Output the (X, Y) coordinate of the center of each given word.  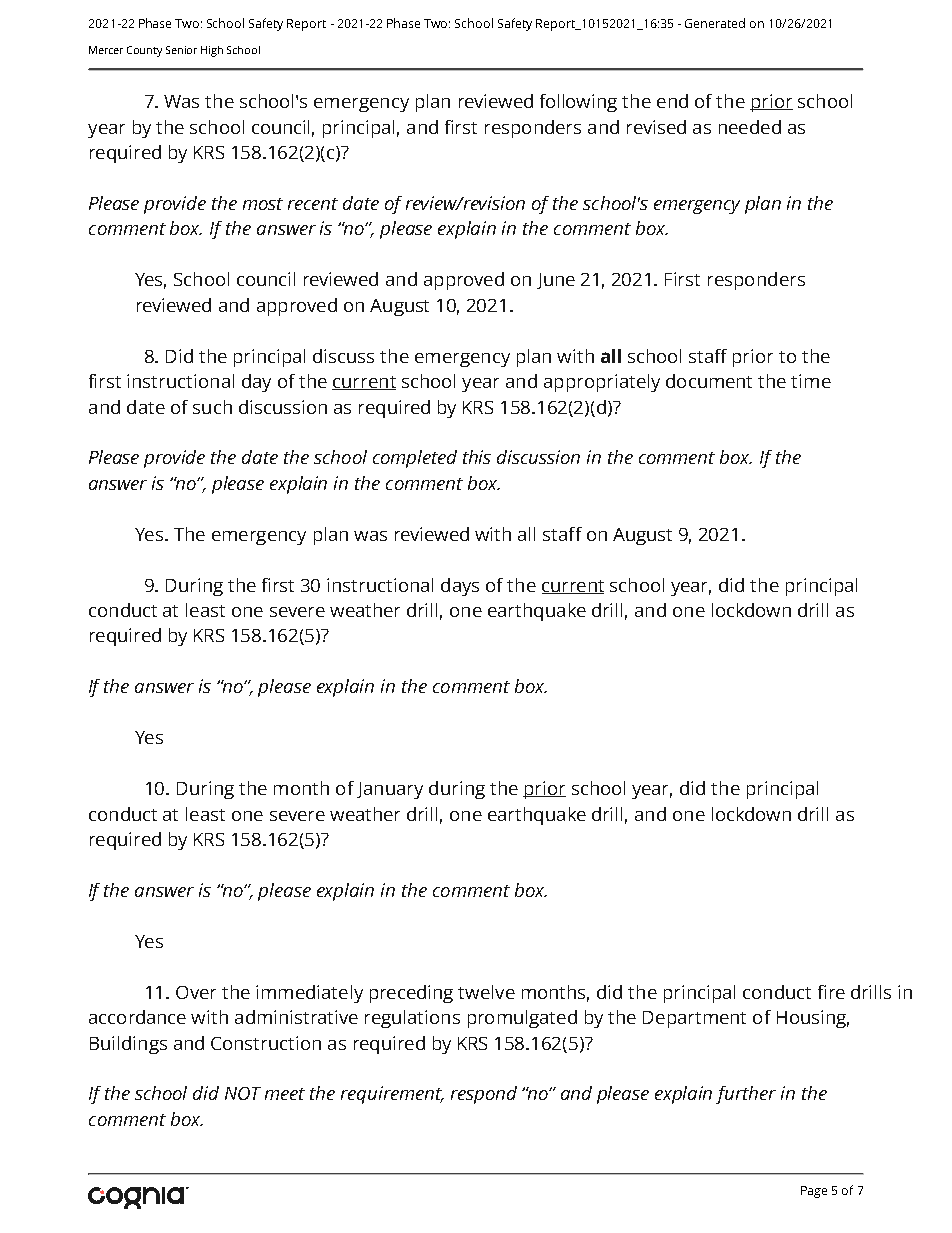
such (212, 407)
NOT (243, 1093)
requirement (392, 1095)
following (578, 103)
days (460, 587)
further (746, 1095)
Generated (715, 23)
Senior (181, 50)
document (709, 381)
